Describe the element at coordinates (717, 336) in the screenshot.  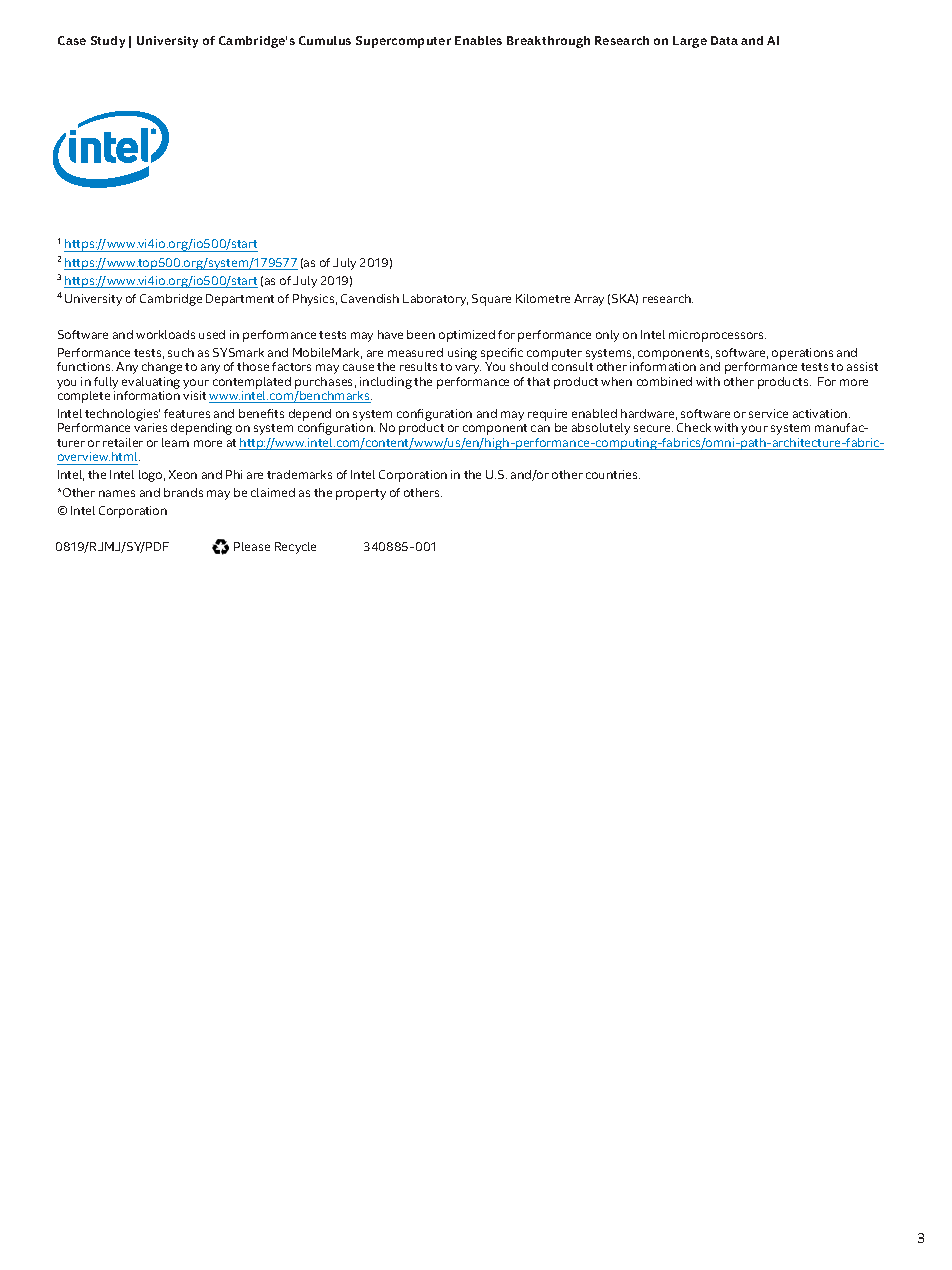
I see `microprocessors` at that location.
